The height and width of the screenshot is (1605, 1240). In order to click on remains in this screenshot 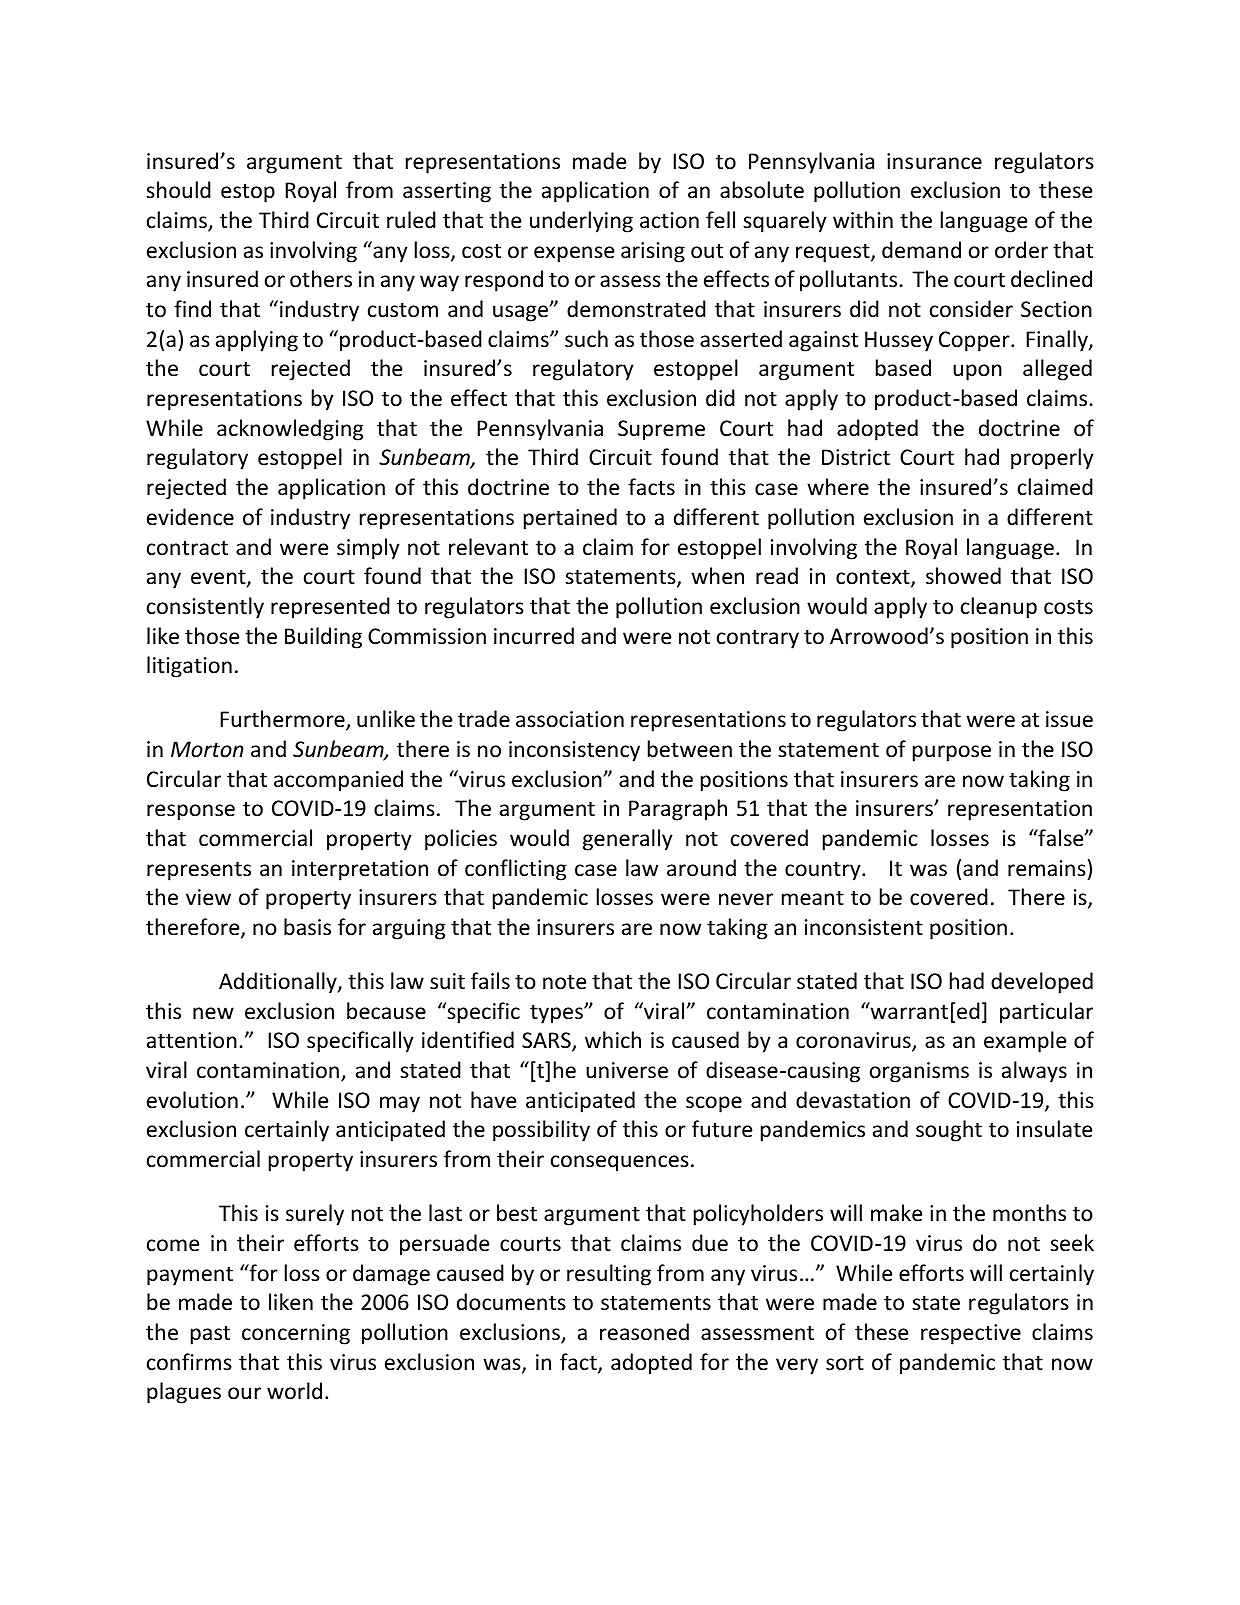, I will do `click(1047, 868)`.
